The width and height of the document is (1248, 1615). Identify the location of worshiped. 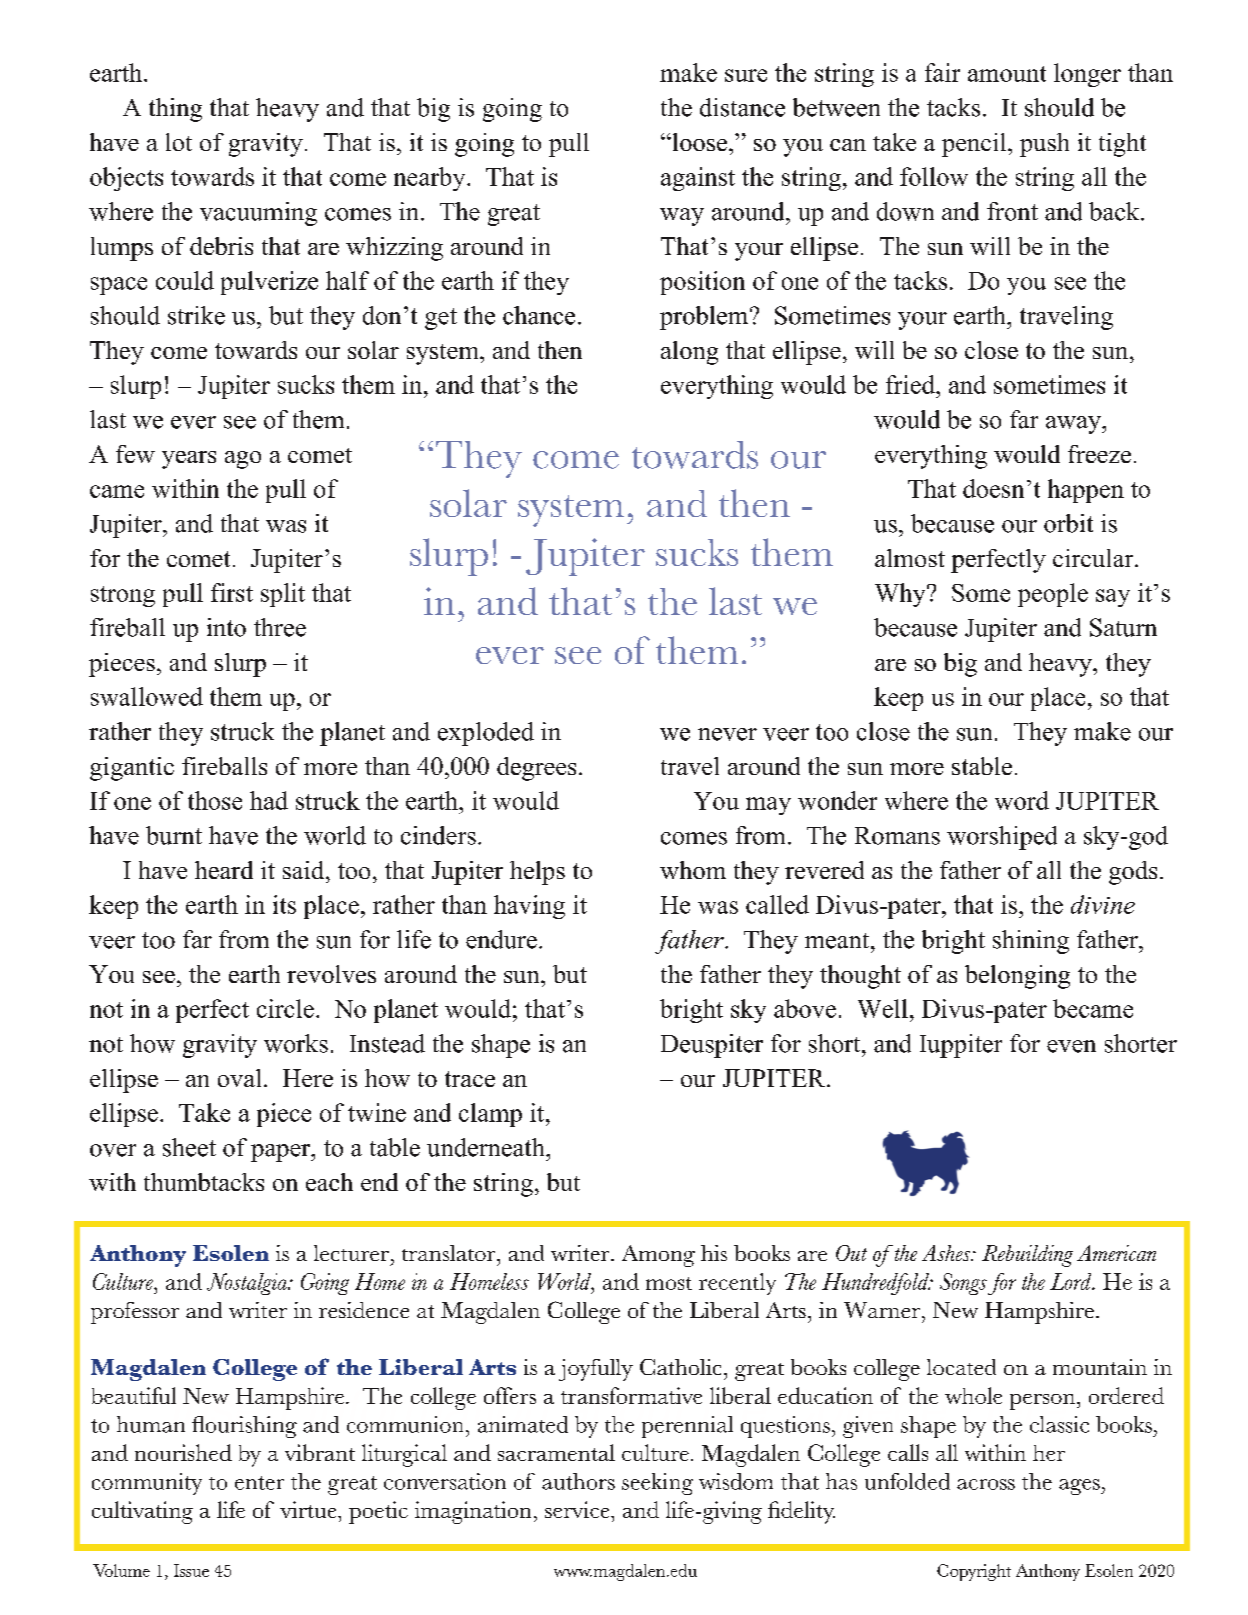
(1002, 838).
